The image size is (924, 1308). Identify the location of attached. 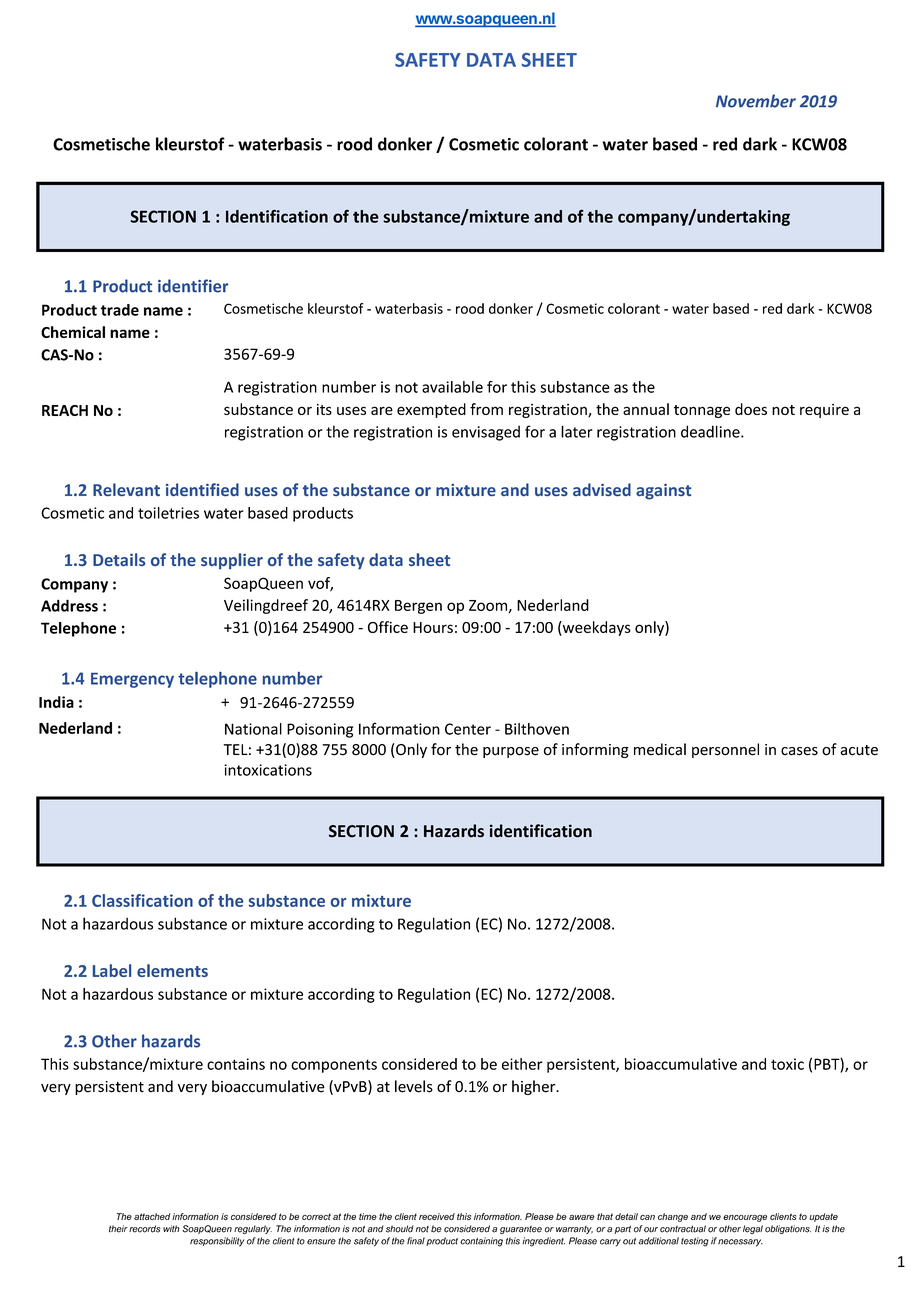
(152, 1216).
